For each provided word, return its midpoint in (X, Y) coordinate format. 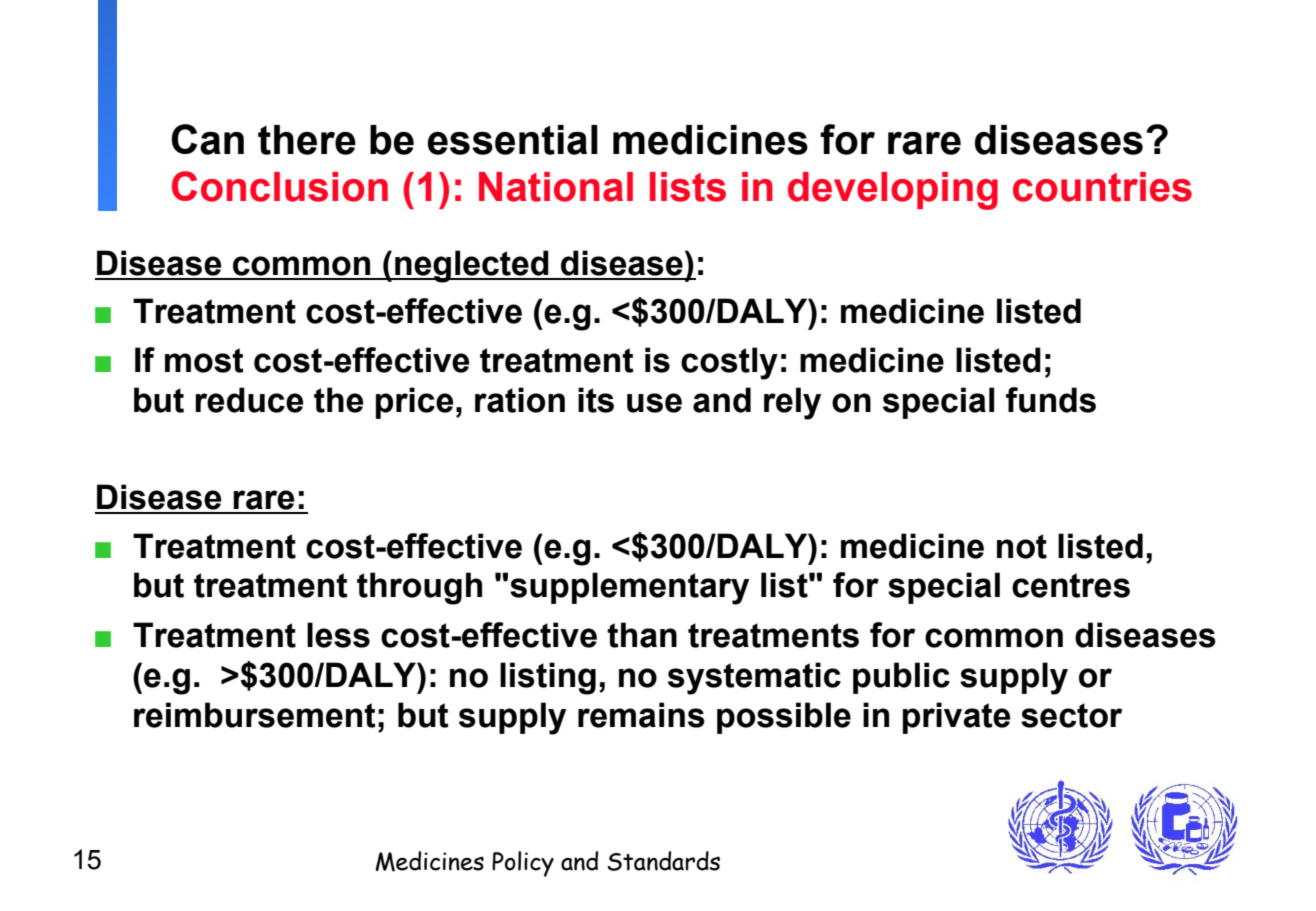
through (419, 588)
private (957, 718)
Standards (664, 861)
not (1022, 546)
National (556, 187)
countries (1102, 187)
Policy (523, 864)
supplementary (629, 588)
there (307, 140)
